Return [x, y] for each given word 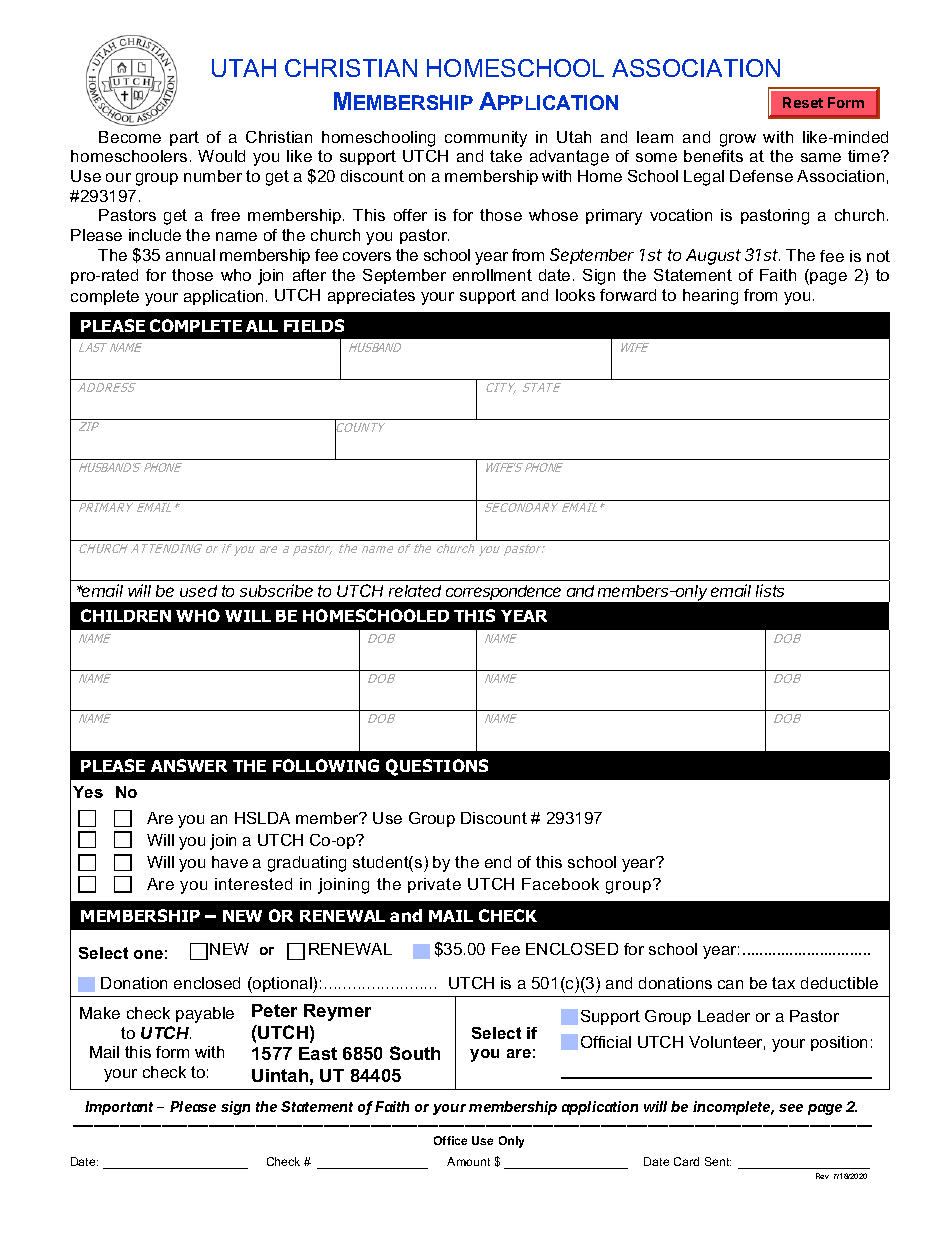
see [791, 1108]
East [318, 1053]
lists [770, 590]
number [213, 176]
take [506, 156]
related [415, 591]
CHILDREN [126, 615]
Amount [468, 1161]
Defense [761, 176]
